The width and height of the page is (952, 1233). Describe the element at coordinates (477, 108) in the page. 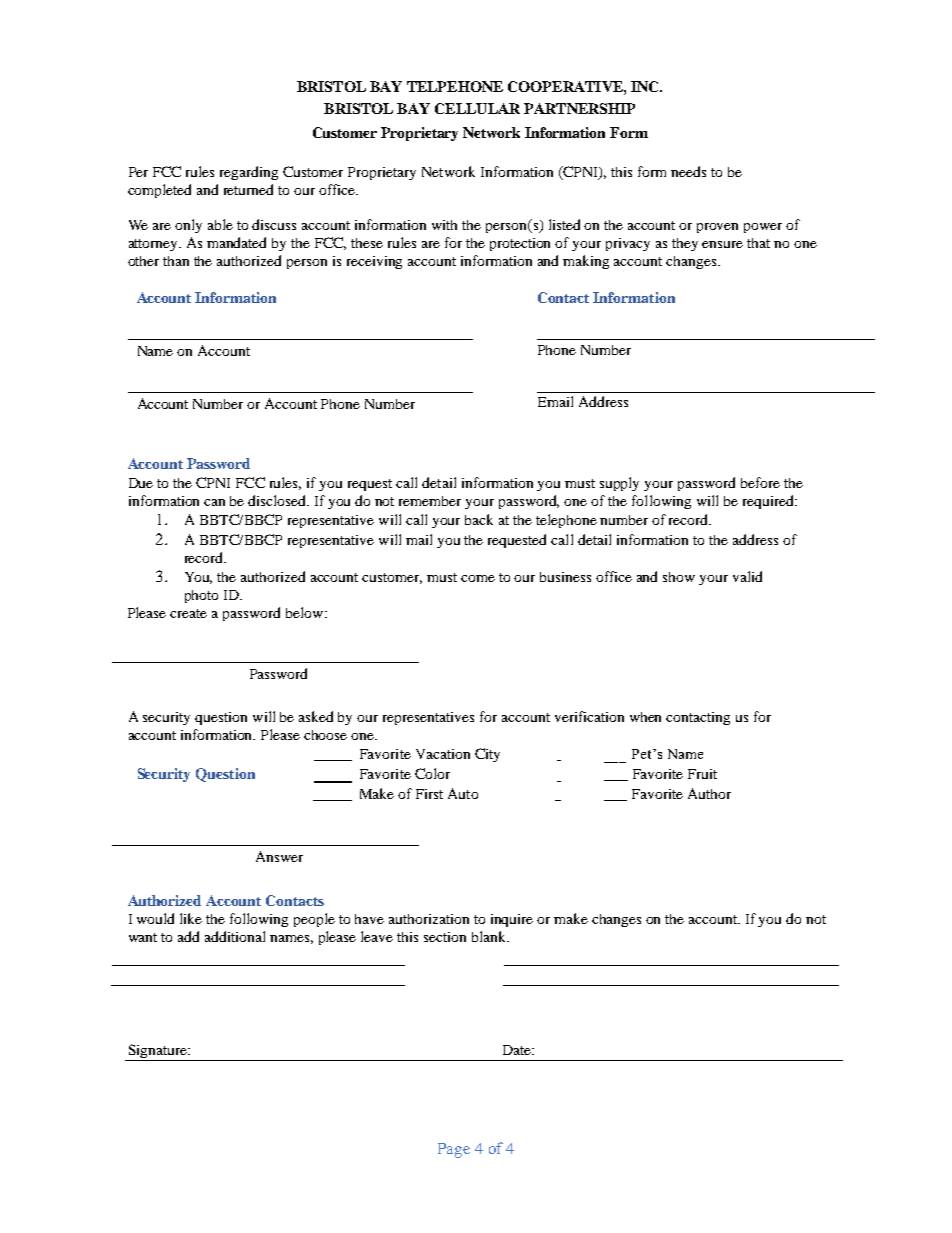

I see `CELLULAR` at that location.
